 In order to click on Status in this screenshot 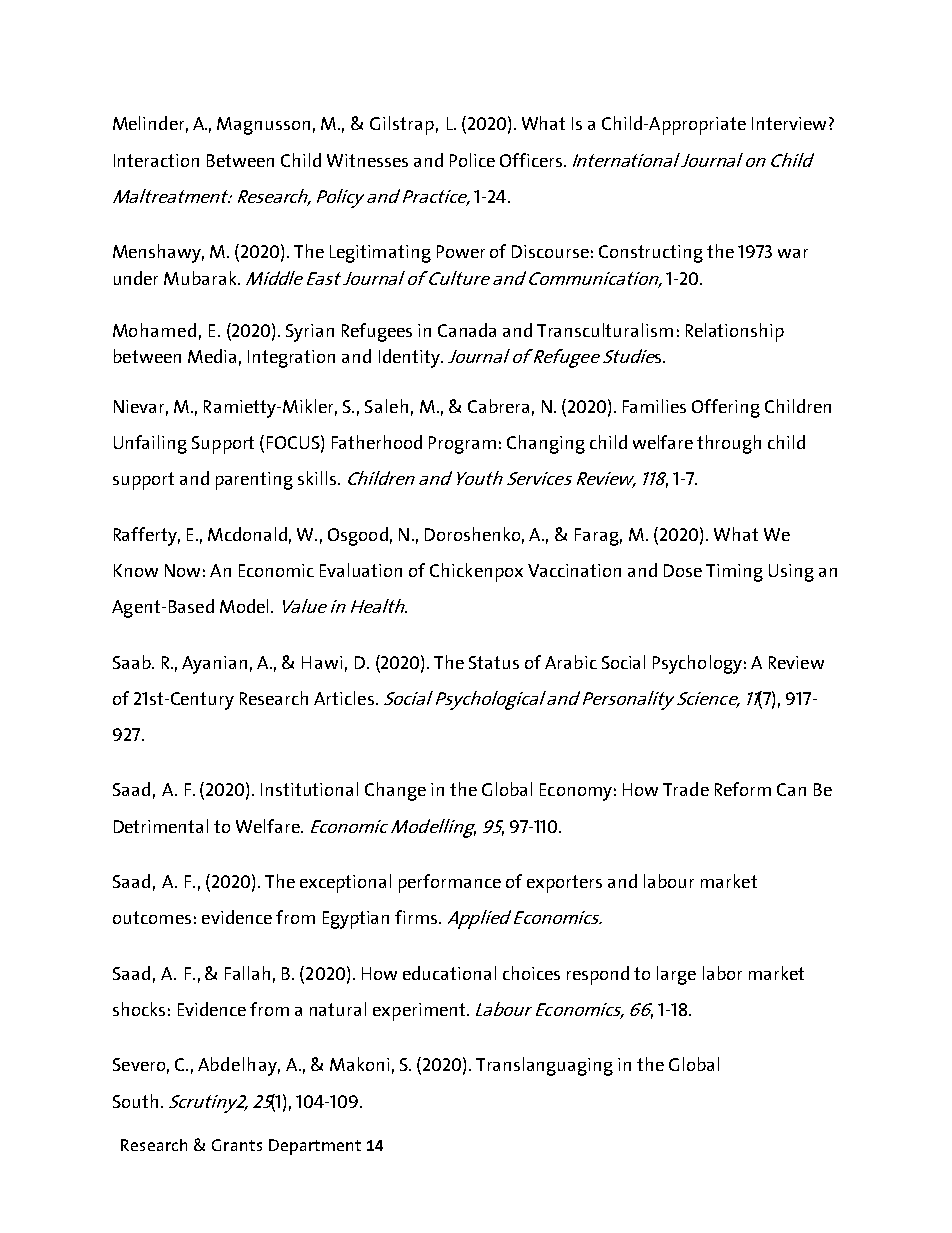, I will do `click(494, 662)`.
